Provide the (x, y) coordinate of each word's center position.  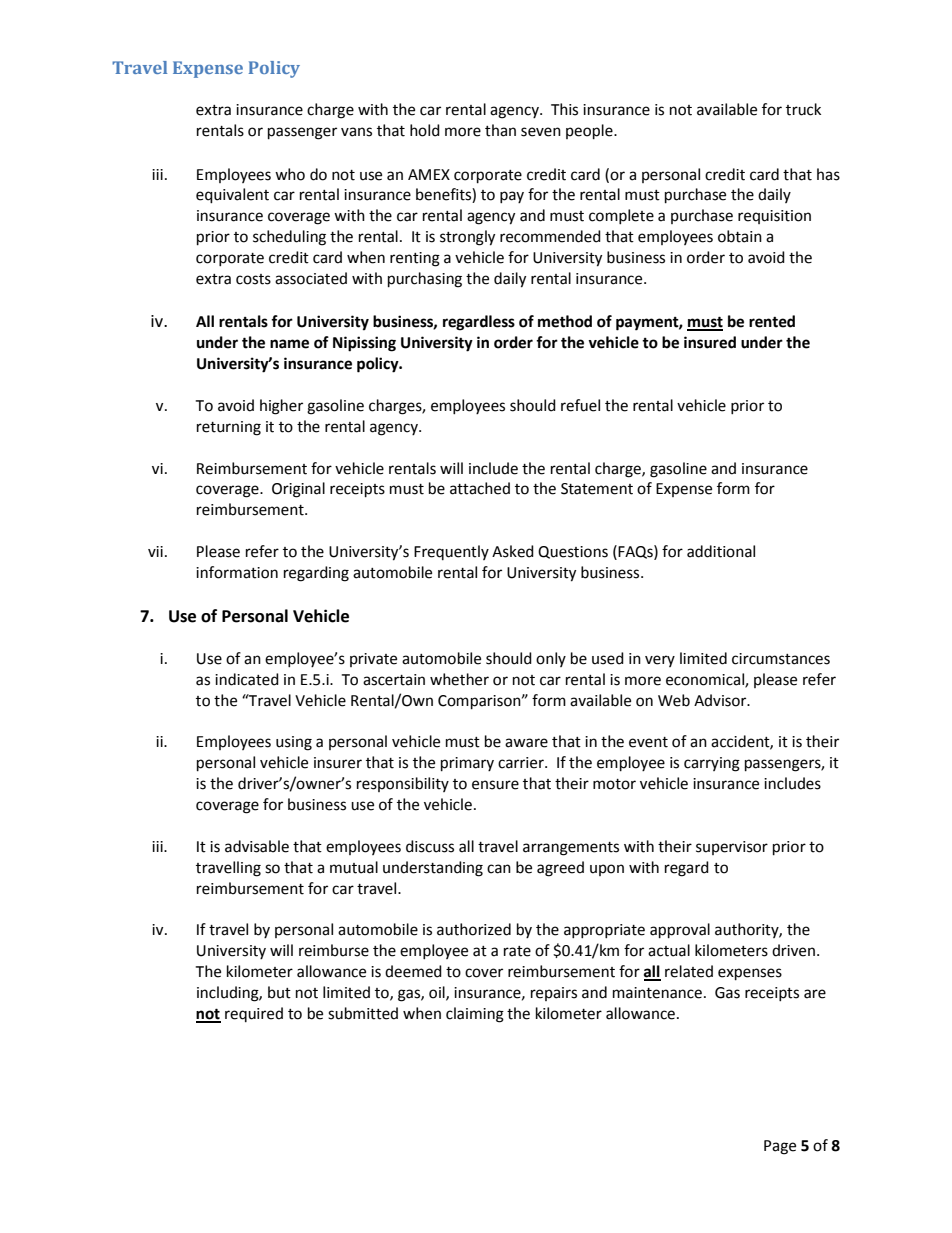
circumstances (781, 659)
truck (803, 109)
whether (459, 679)
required (254, 1014)
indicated (247, 679)
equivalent (232, 196)
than (500, 130)
